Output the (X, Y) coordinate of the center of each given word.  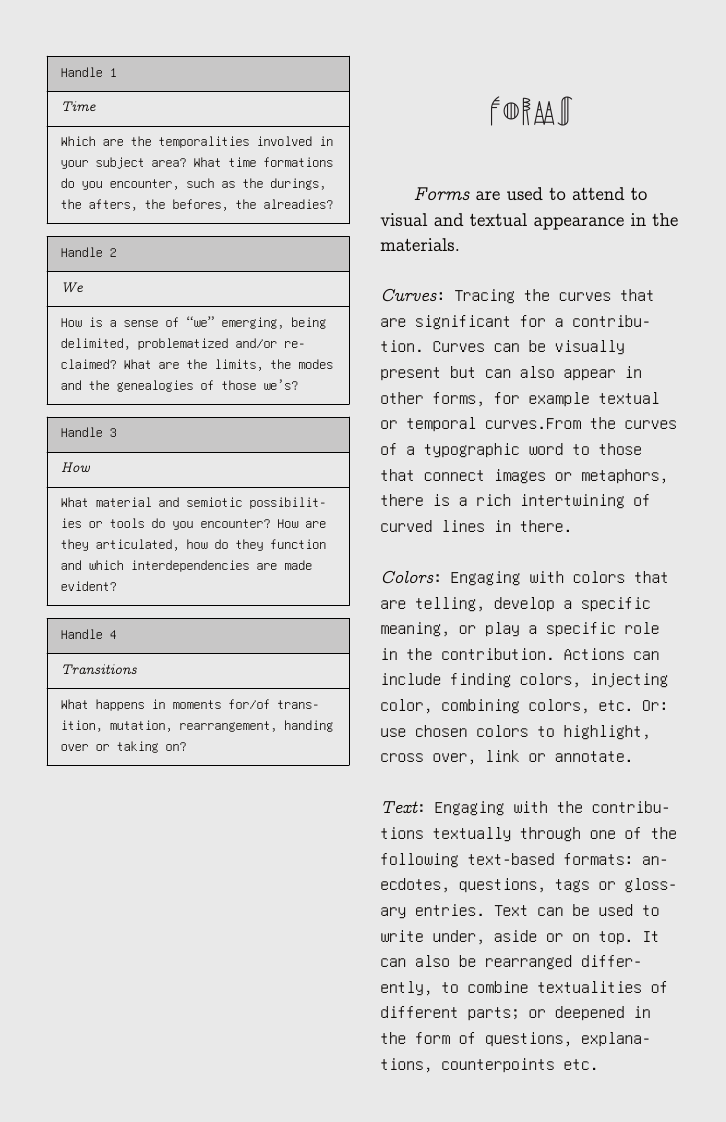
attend (599, 193)
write (402, 936)
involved (285, 141)
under (454, 936)
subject (119, 163)
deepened (590, 1013)
